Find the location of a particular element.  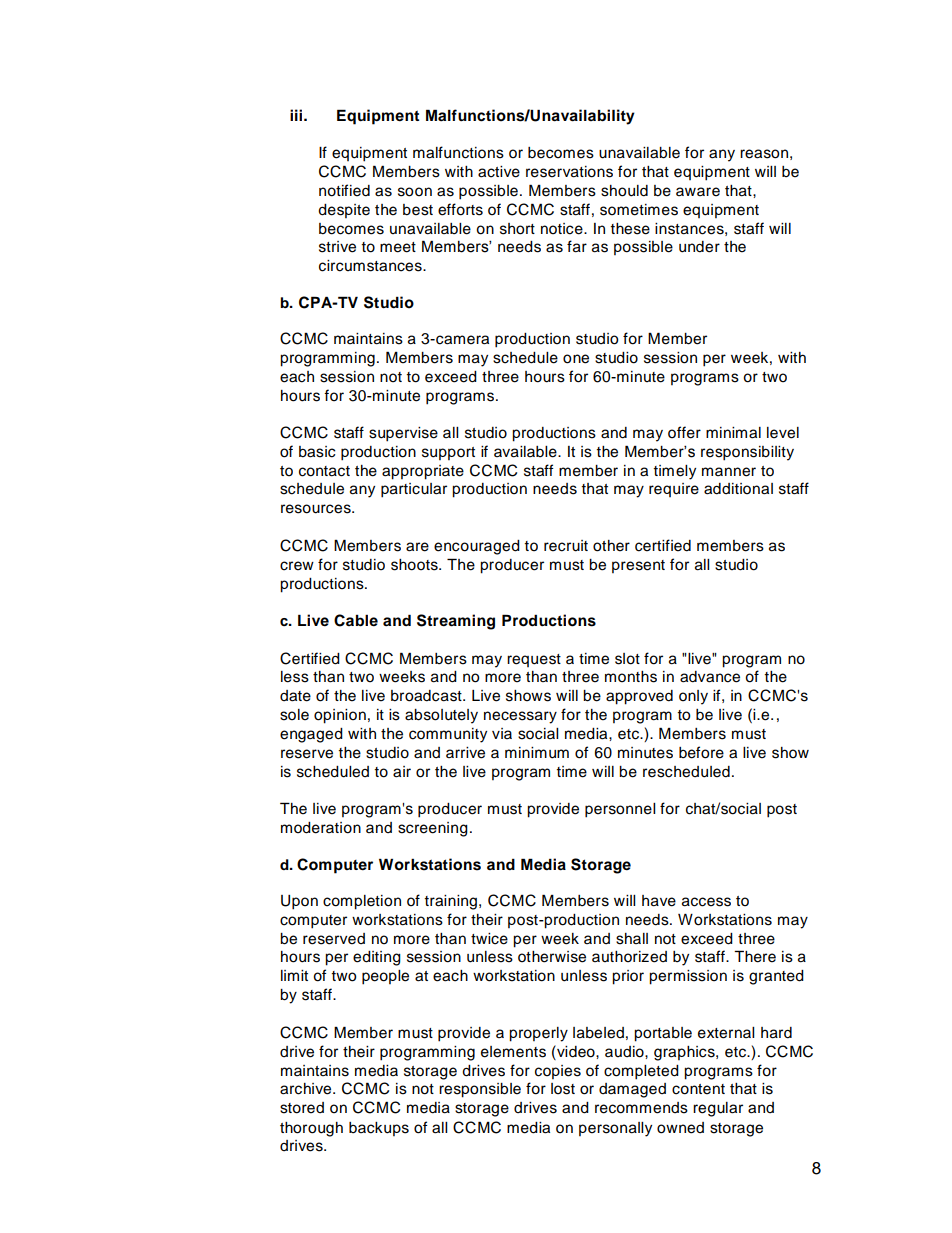

notified is located at coordinates (344, 190).
